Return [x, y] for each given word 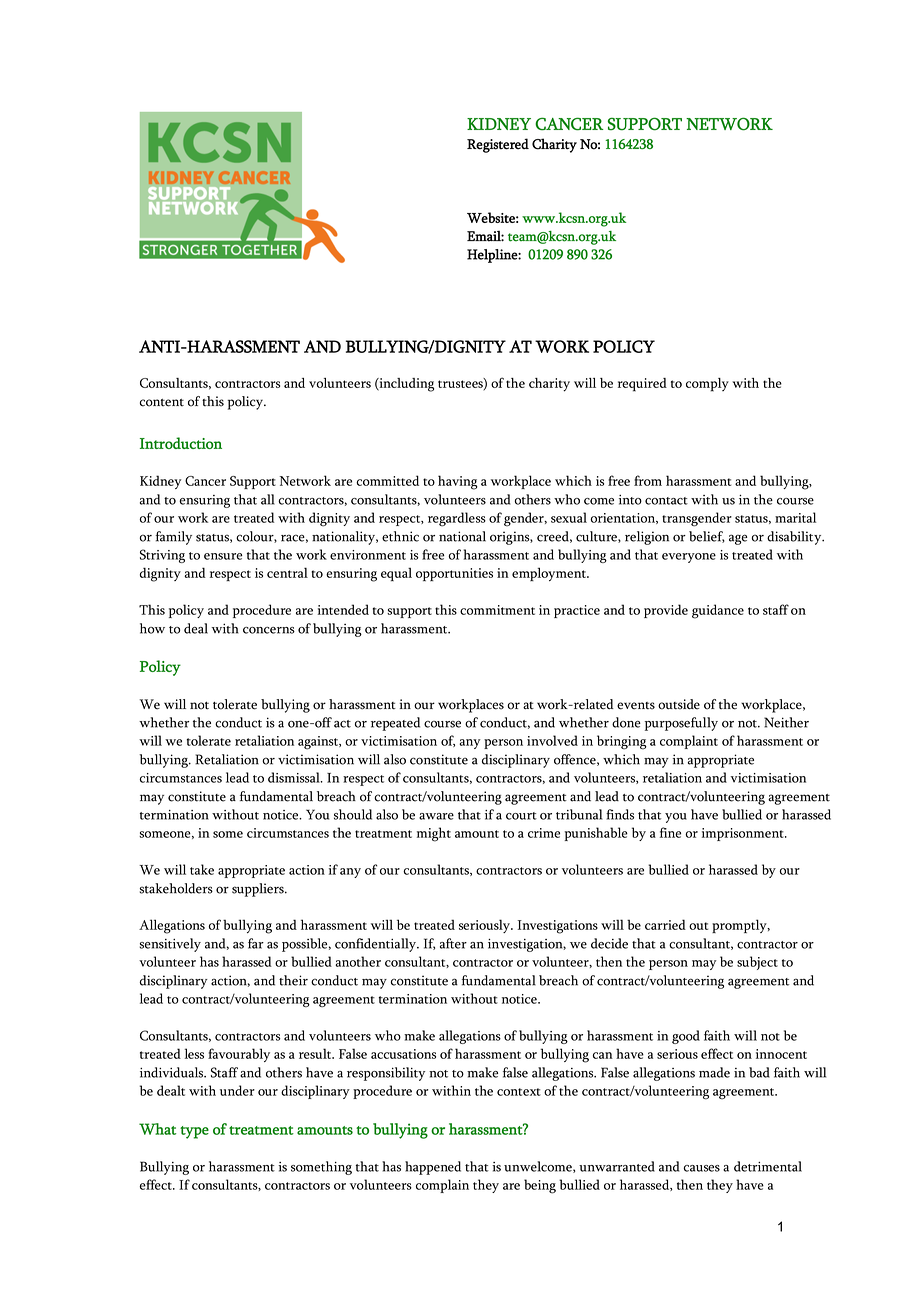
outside [679, 704]
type [194, 1132]
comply [707, 385]
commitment [497, 610]
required [642, 385]
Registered [498, 145]
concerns [269, 630]
